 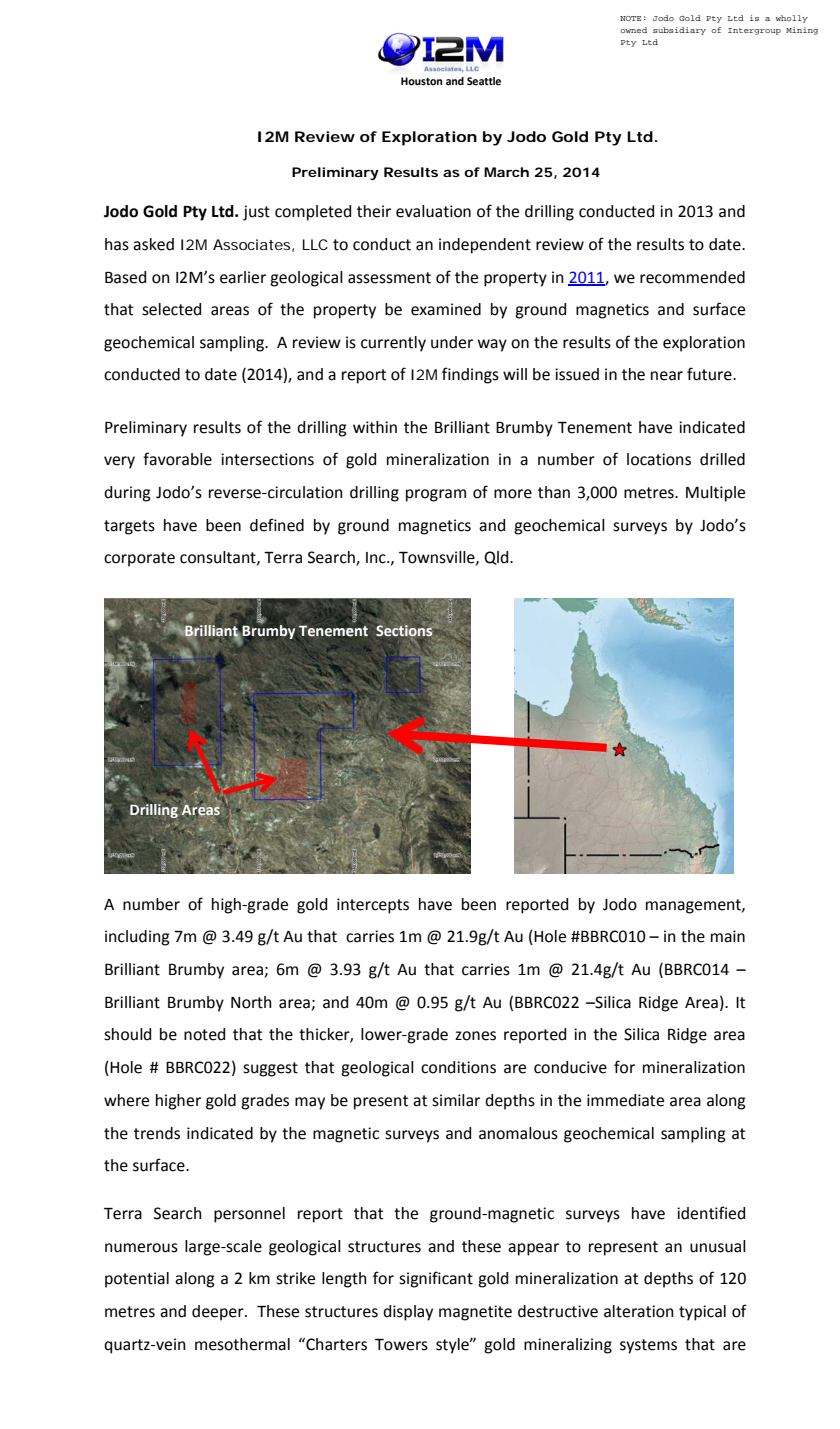 I want to click on Multiple, so click(x=715, y=494).
